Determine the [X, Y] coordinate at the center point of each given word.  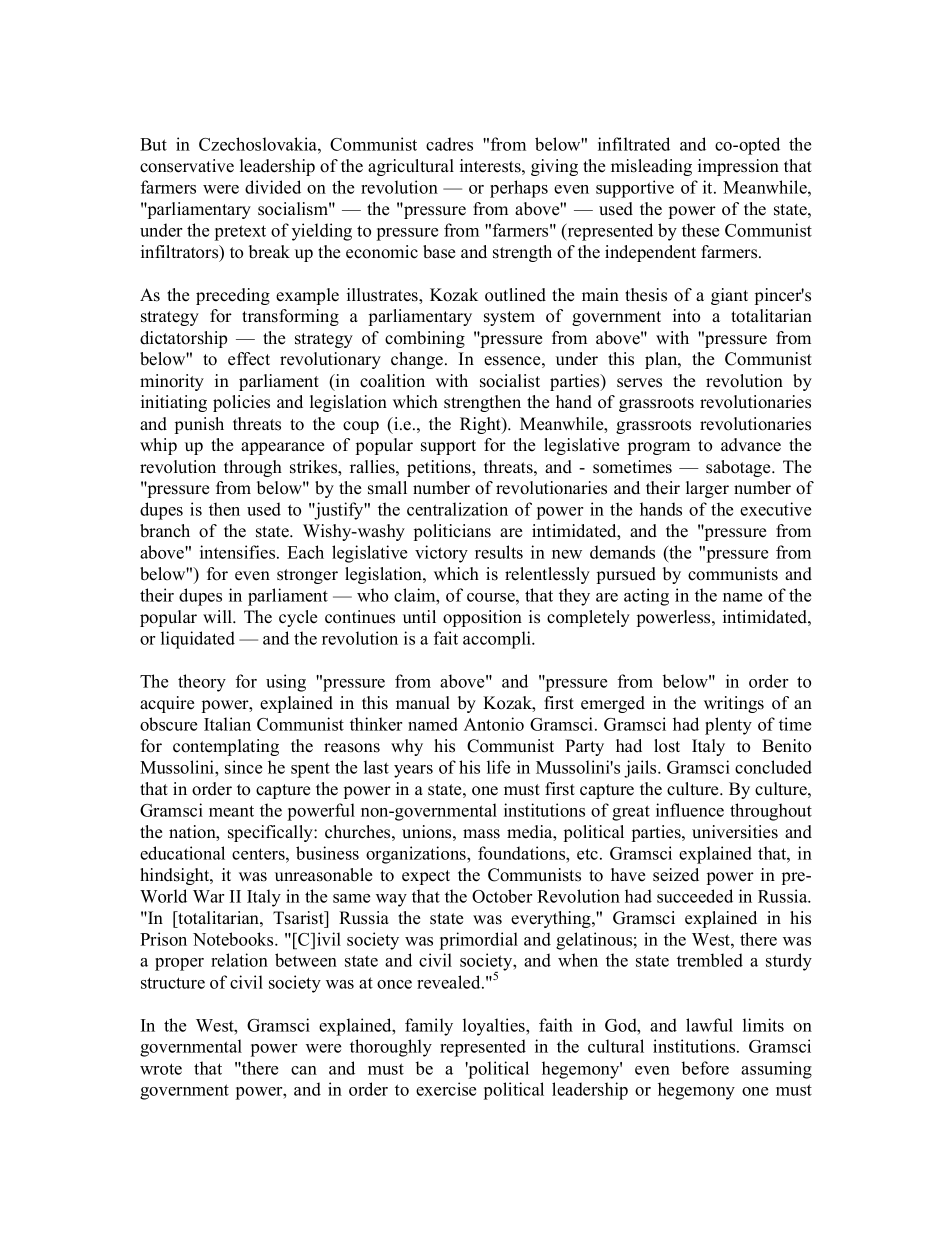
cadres [449, 144]
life [498, 767]
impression [738, 167]
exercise [446, 1089]
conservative [187, 166]
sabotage [739, 468]
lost [667, 746]
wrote [161, 1069]
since [243, 767]
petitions [440, 468]
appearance [282, 448]
